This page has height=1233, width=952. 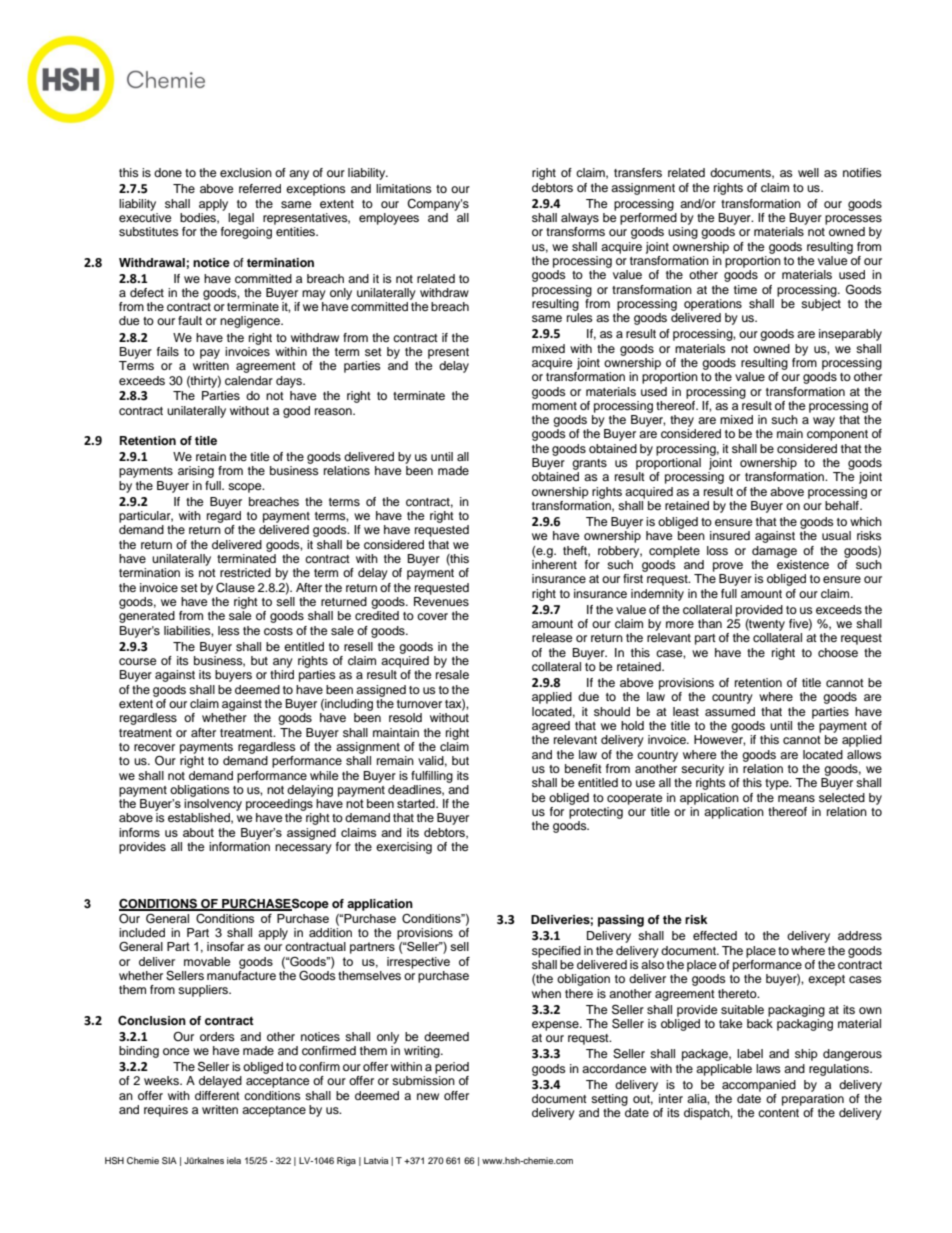 I want to click on restricted, so click(x=245, y=572).
